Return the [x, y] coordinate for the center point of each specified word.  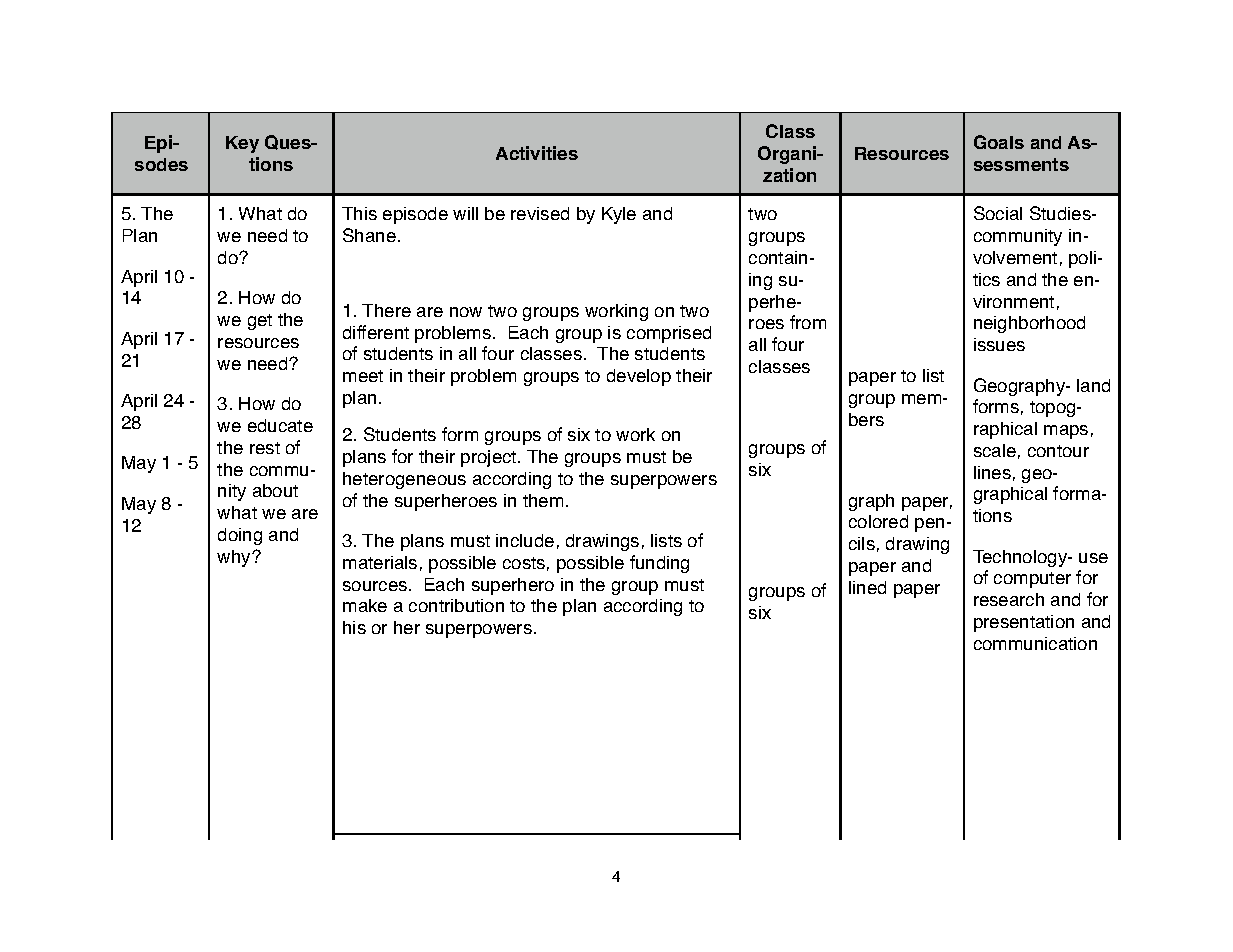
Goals [999, 142]
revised [540, 213]
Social [998, 213]
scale [995, 450]
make [365, 605]
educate [280, 425]
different [376, 332]
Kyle [619, 215]
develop [639, 377]
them [543, 500]
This [359, 213]
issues [999, 344]
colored [878, 521]
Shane [369, 235]
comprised [669, 334]
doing [240, 536]
